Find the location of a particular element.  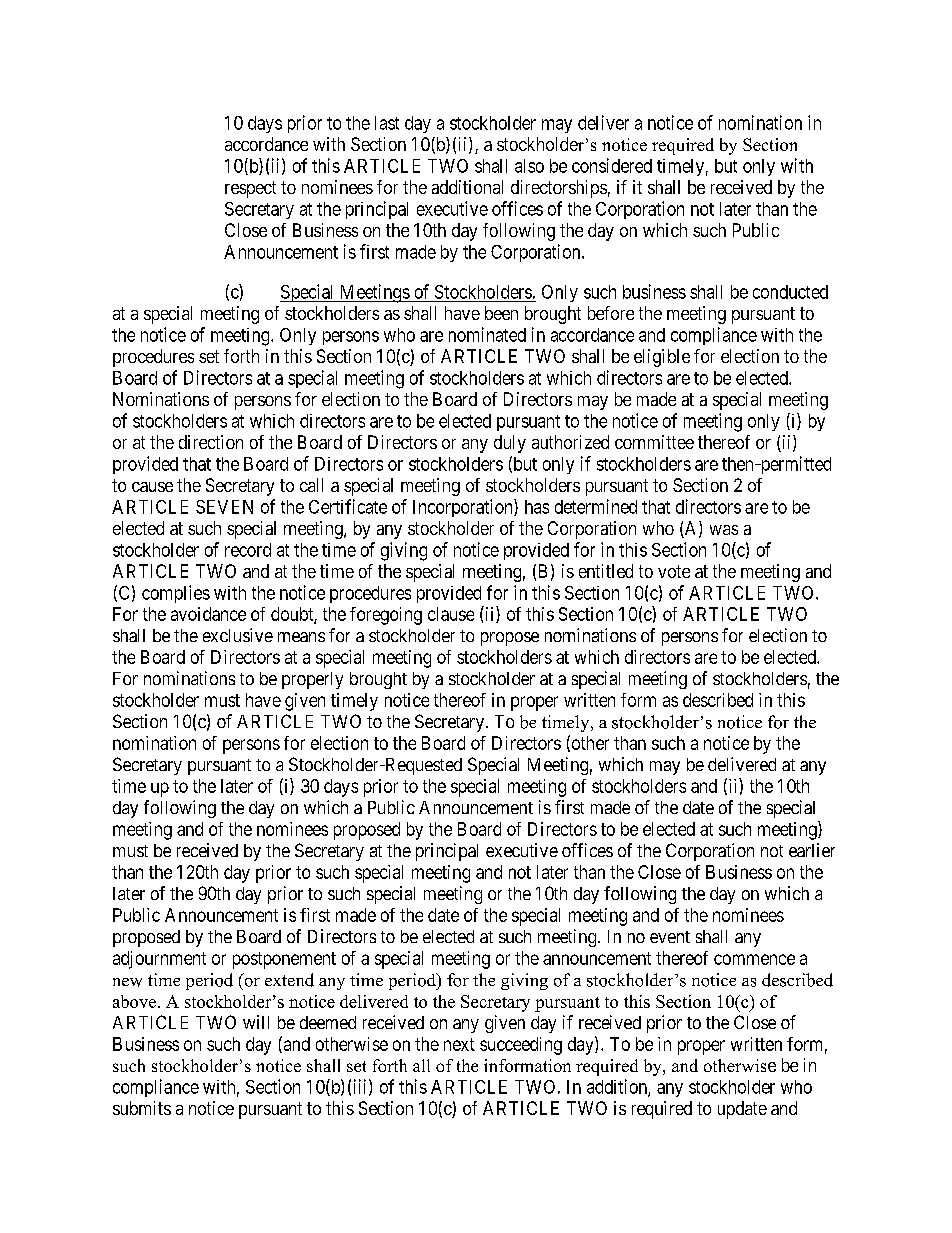

avoidance is located at coordinates (208, 614).
